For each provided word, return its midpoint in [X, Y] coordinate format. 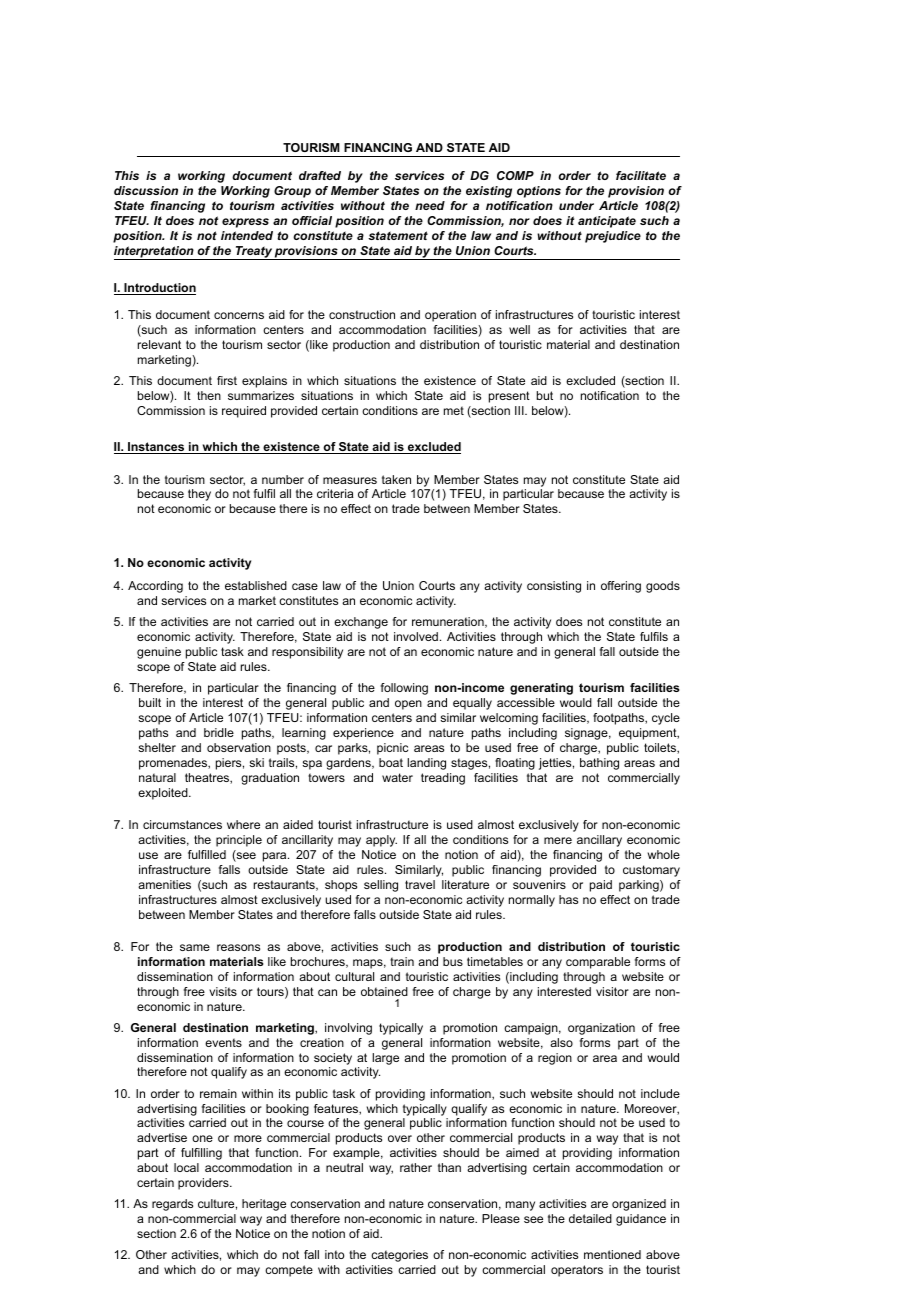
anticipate [607, 222]
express [245, 223]
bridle [219, 732]
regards [172, 1205]
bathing [599, 764]
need [430, 205]
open [408, 705]
